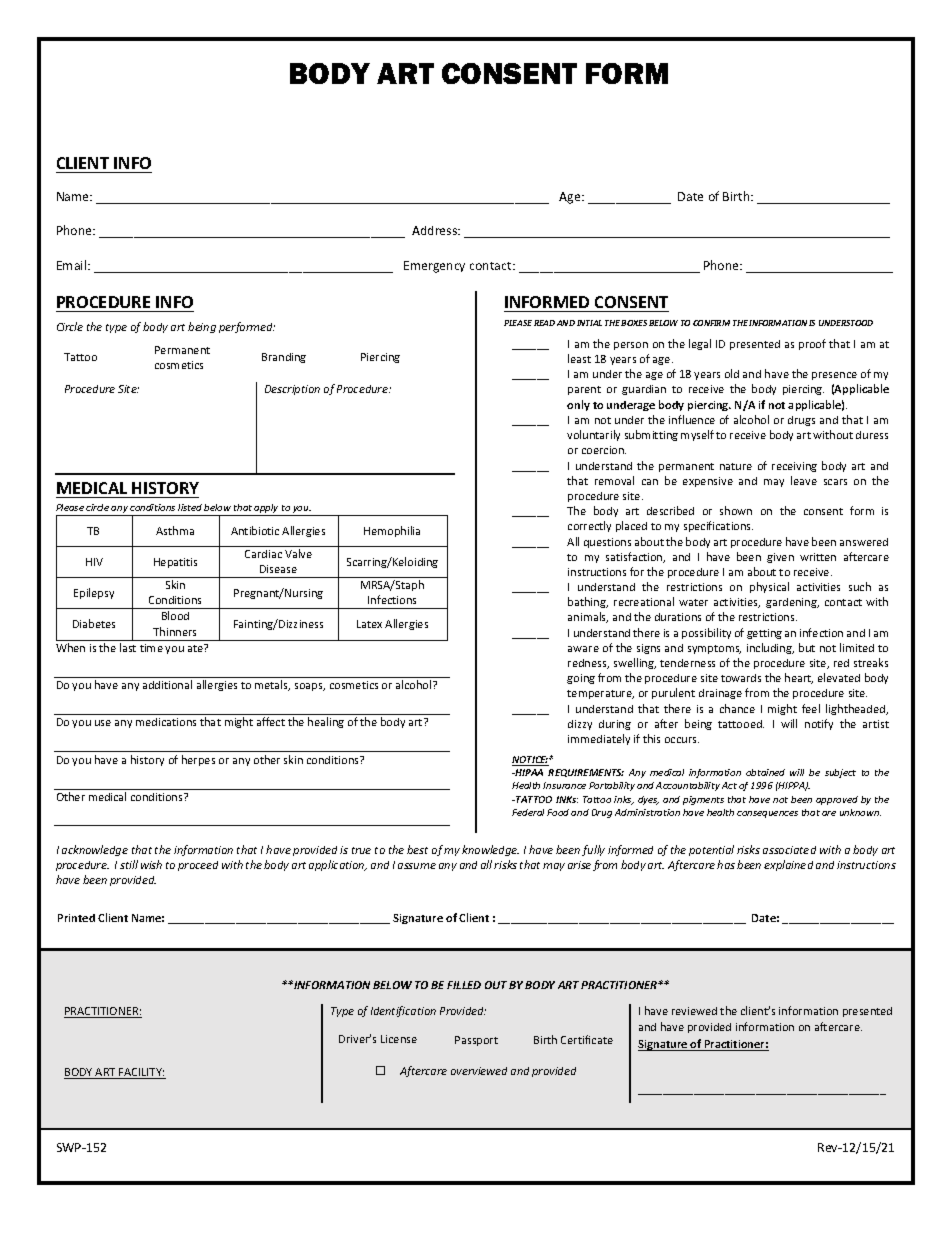 This screenshot has width=952, height=1233. I want to click on obtained, so click(765, 772).
